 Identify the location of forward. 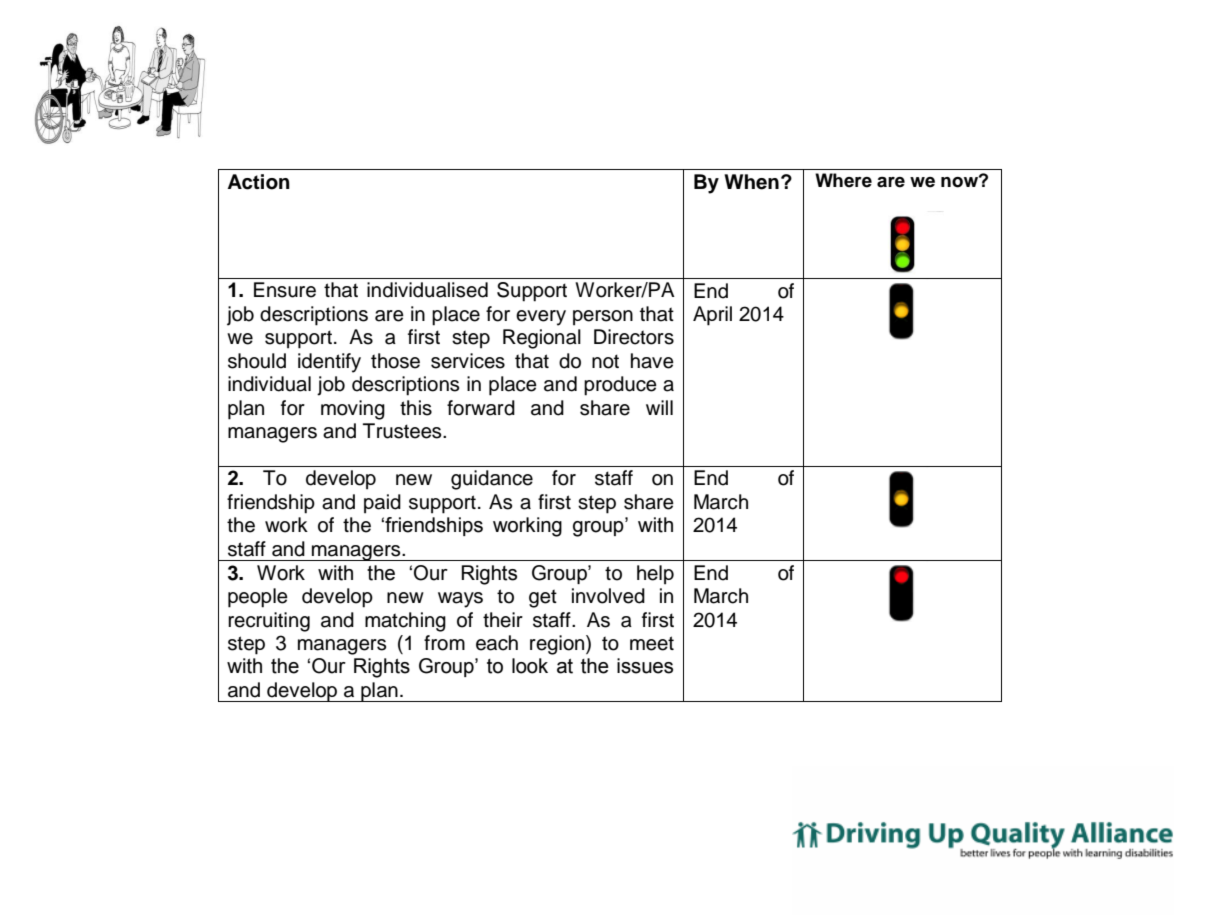
(481, 408).
